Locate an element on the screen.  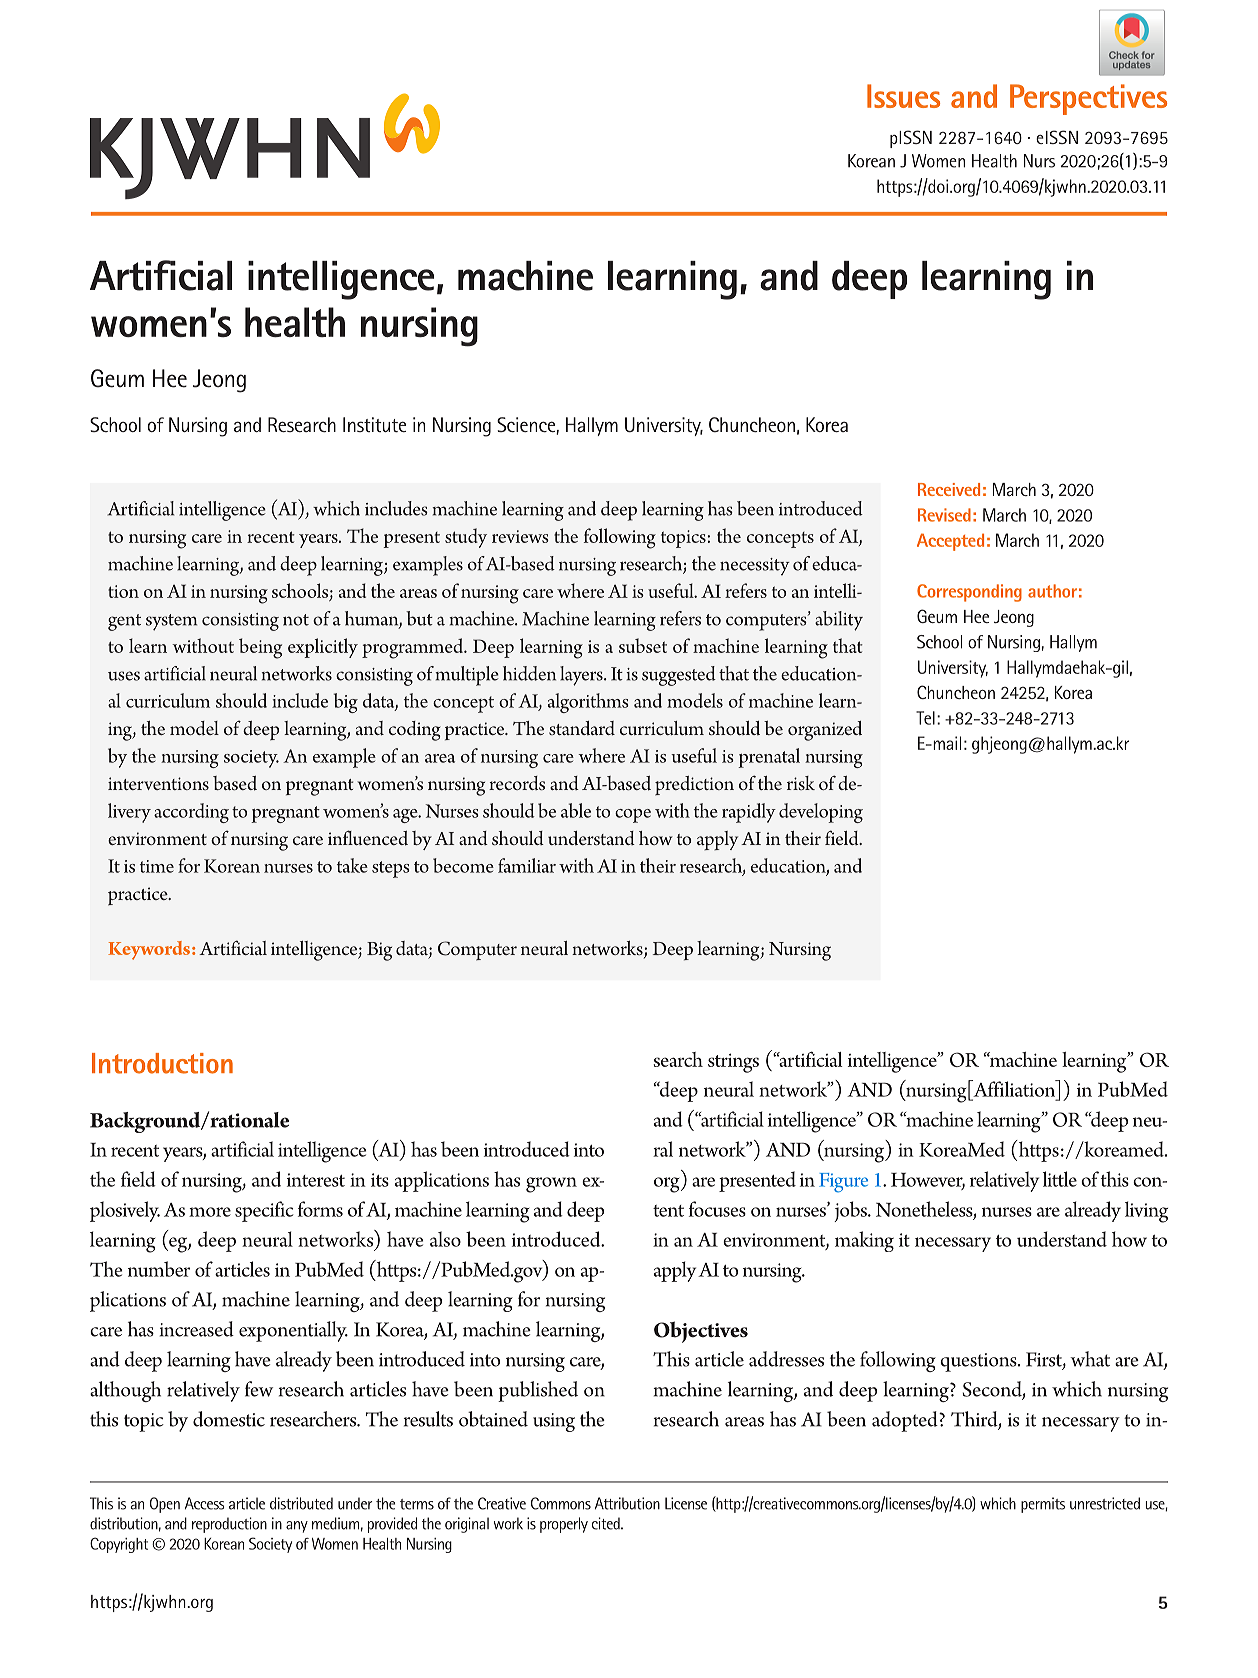
permits is located at coordinates (1043, 1505).
